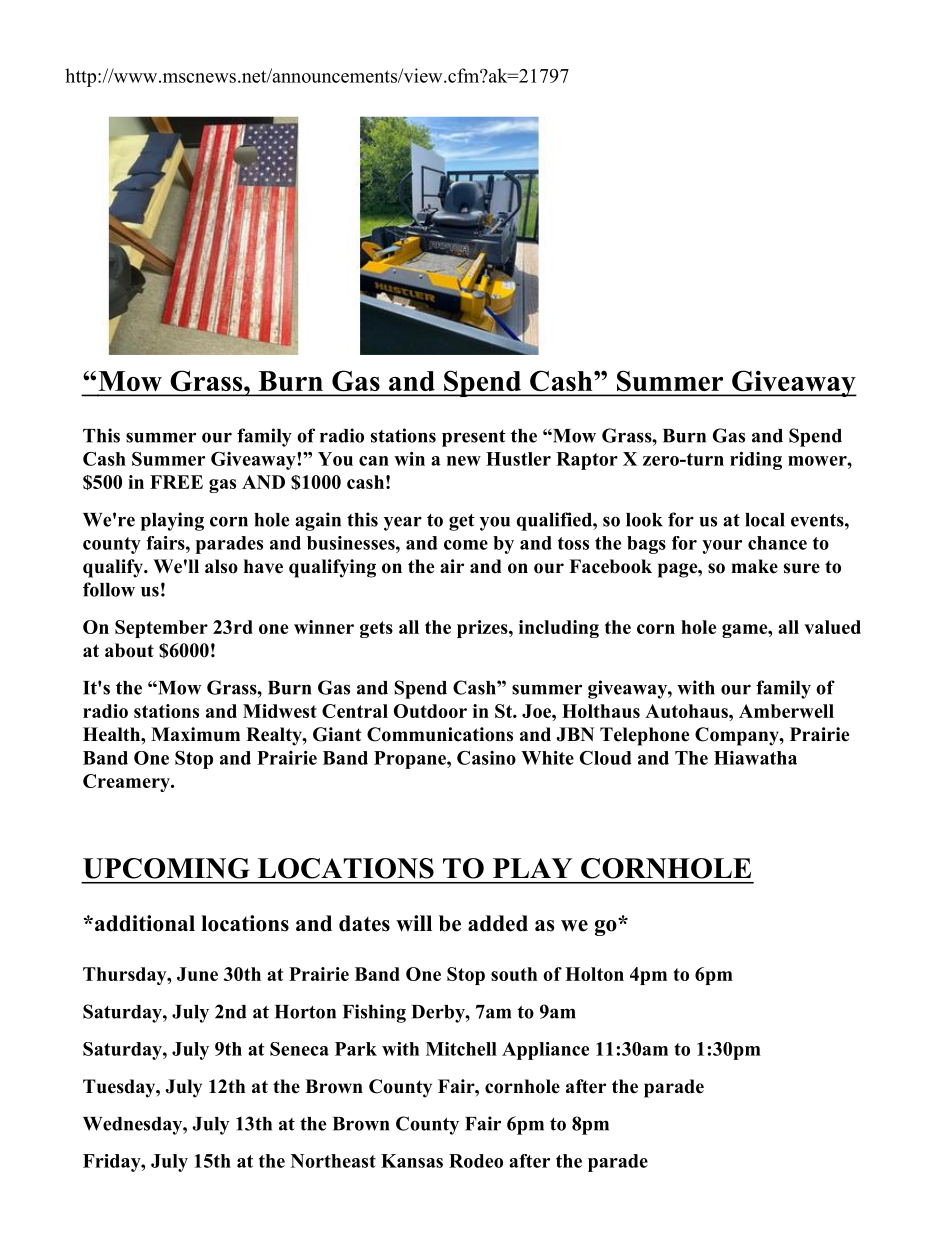 Image resolution: width=952 pixels, height=1233 pixels. Describe the element at coordinates (486, 758) in the screenshot. I see `Casino` at that location.
